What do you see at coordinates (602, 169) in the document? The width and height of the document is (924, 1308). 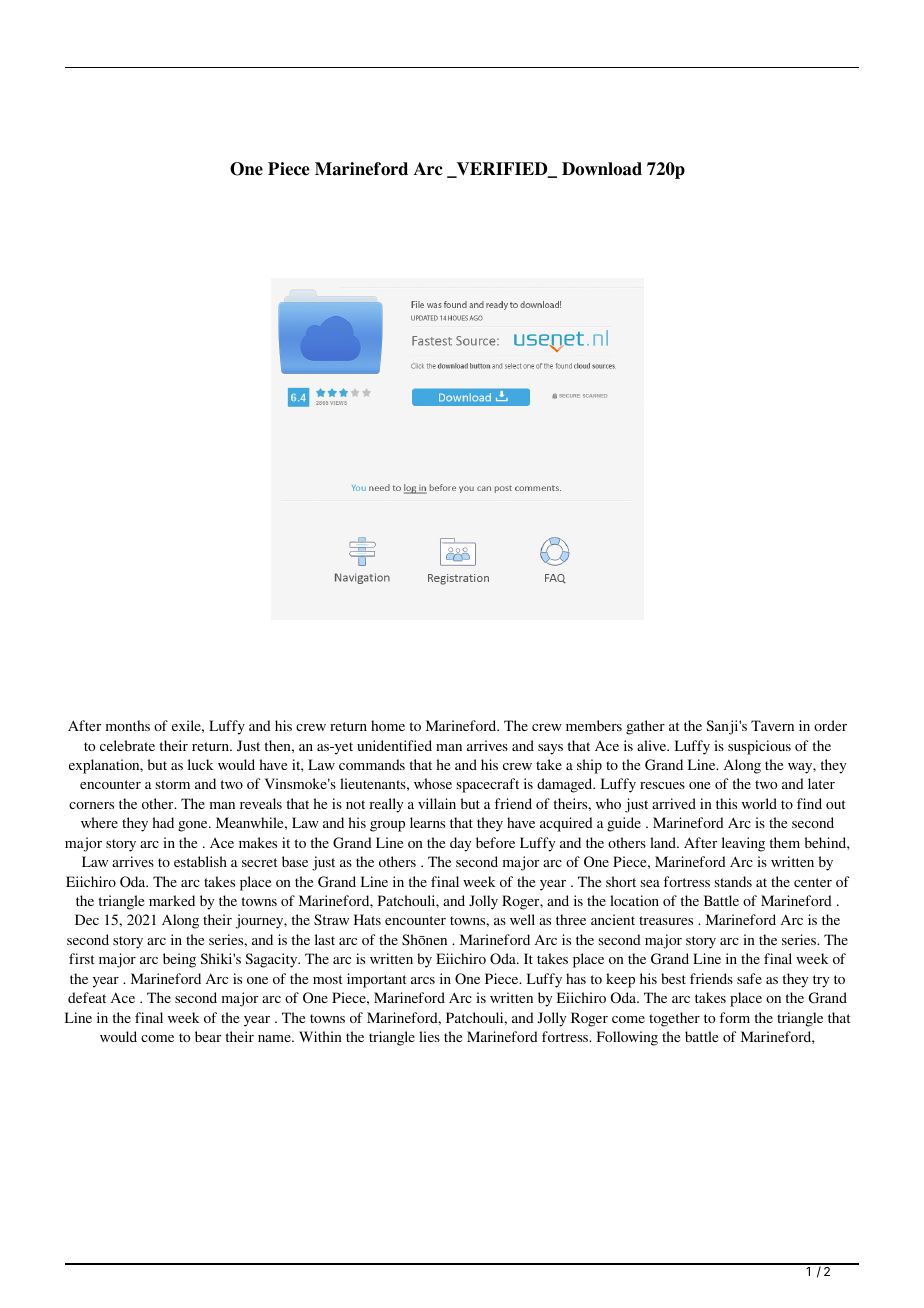 I see `Download` at bounding box center [602, 169].
